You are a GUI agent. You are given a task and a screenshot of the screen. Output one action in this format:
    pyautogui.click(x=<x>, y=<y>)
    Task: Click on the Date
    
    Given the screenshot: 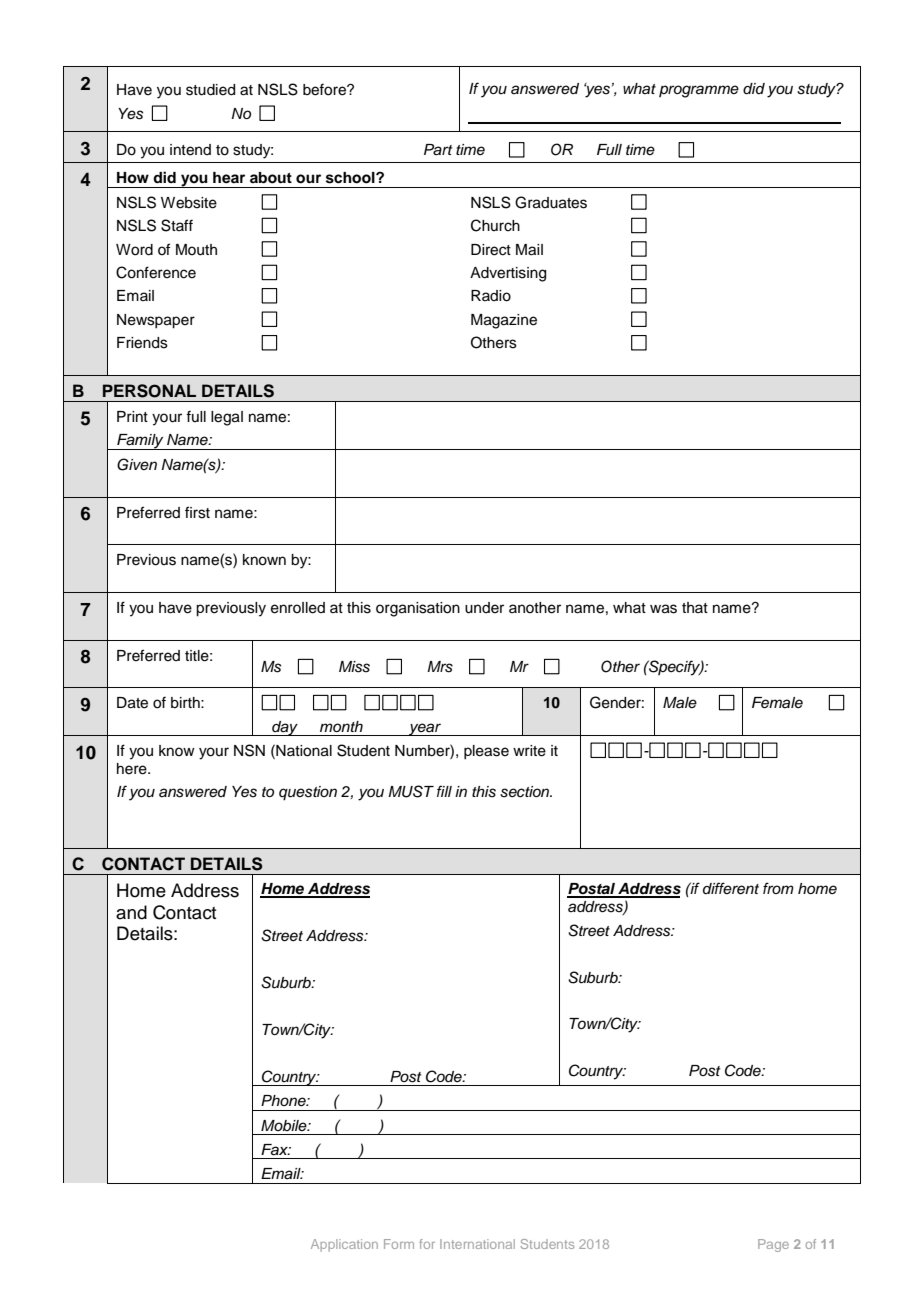 What is the action you would take?
    pyautogui.click(x=132, y=703)
